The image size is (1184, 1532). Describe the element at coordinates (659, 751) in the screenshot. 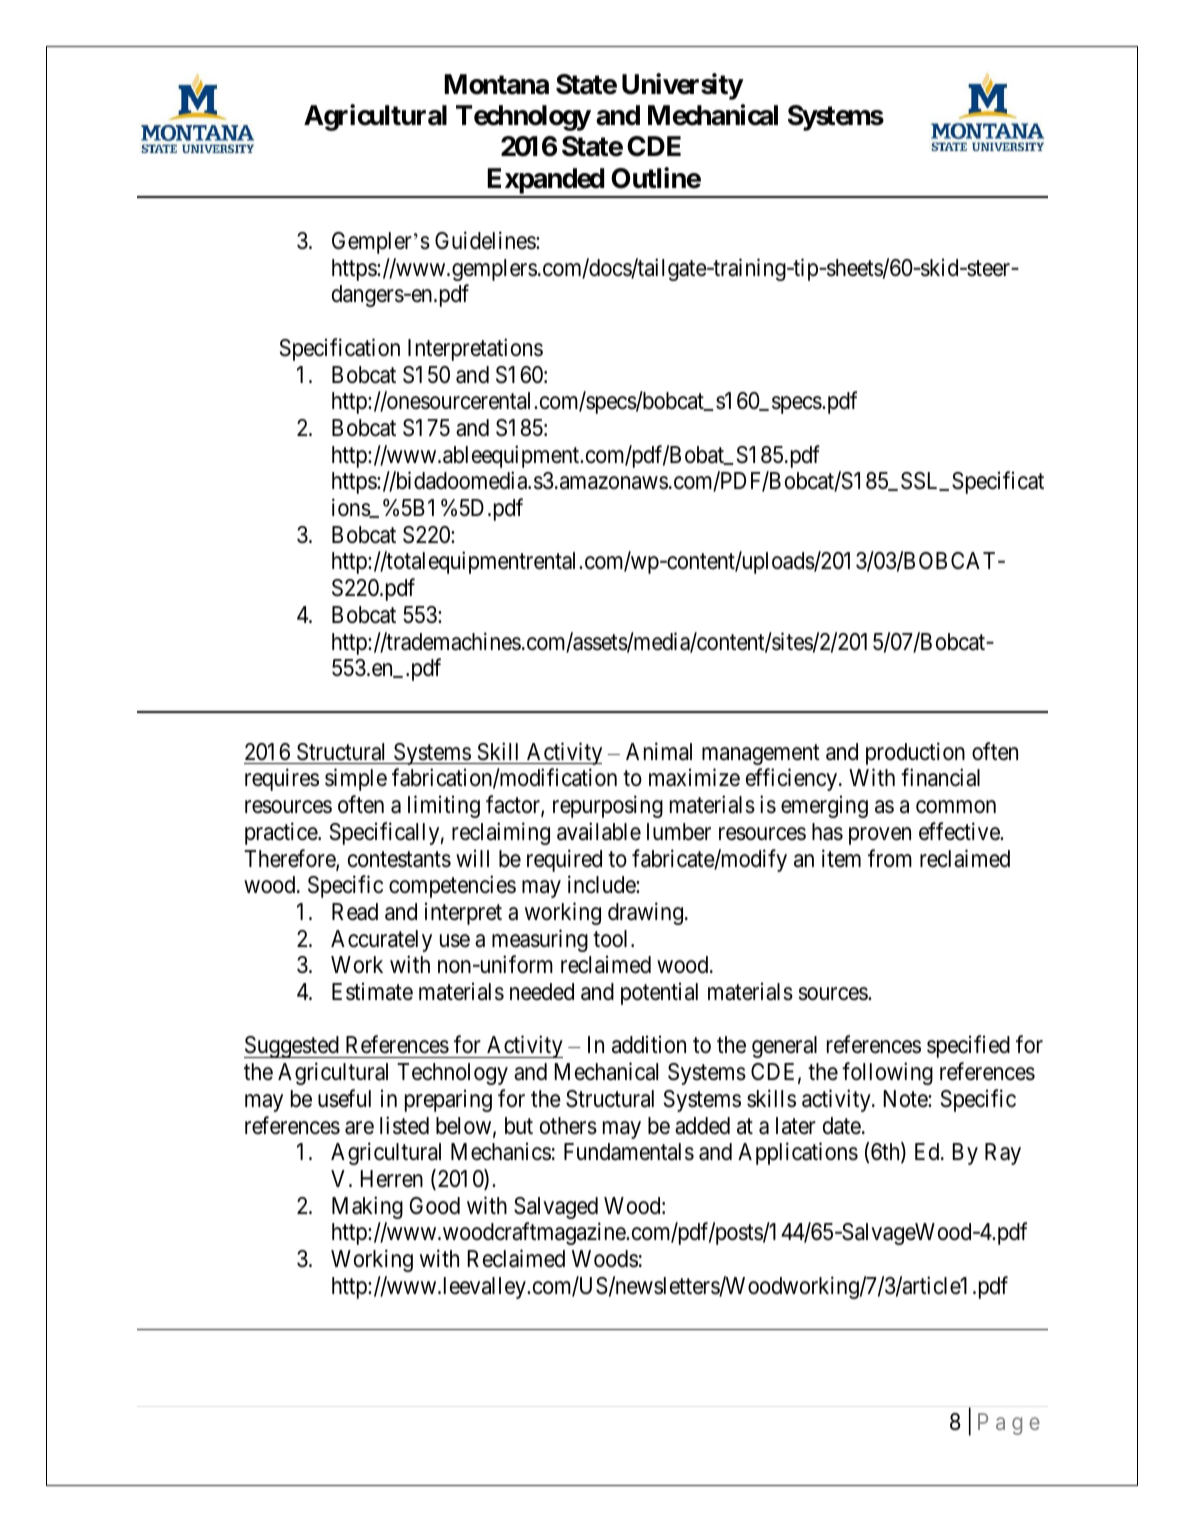

I see `Animal` at that location.
